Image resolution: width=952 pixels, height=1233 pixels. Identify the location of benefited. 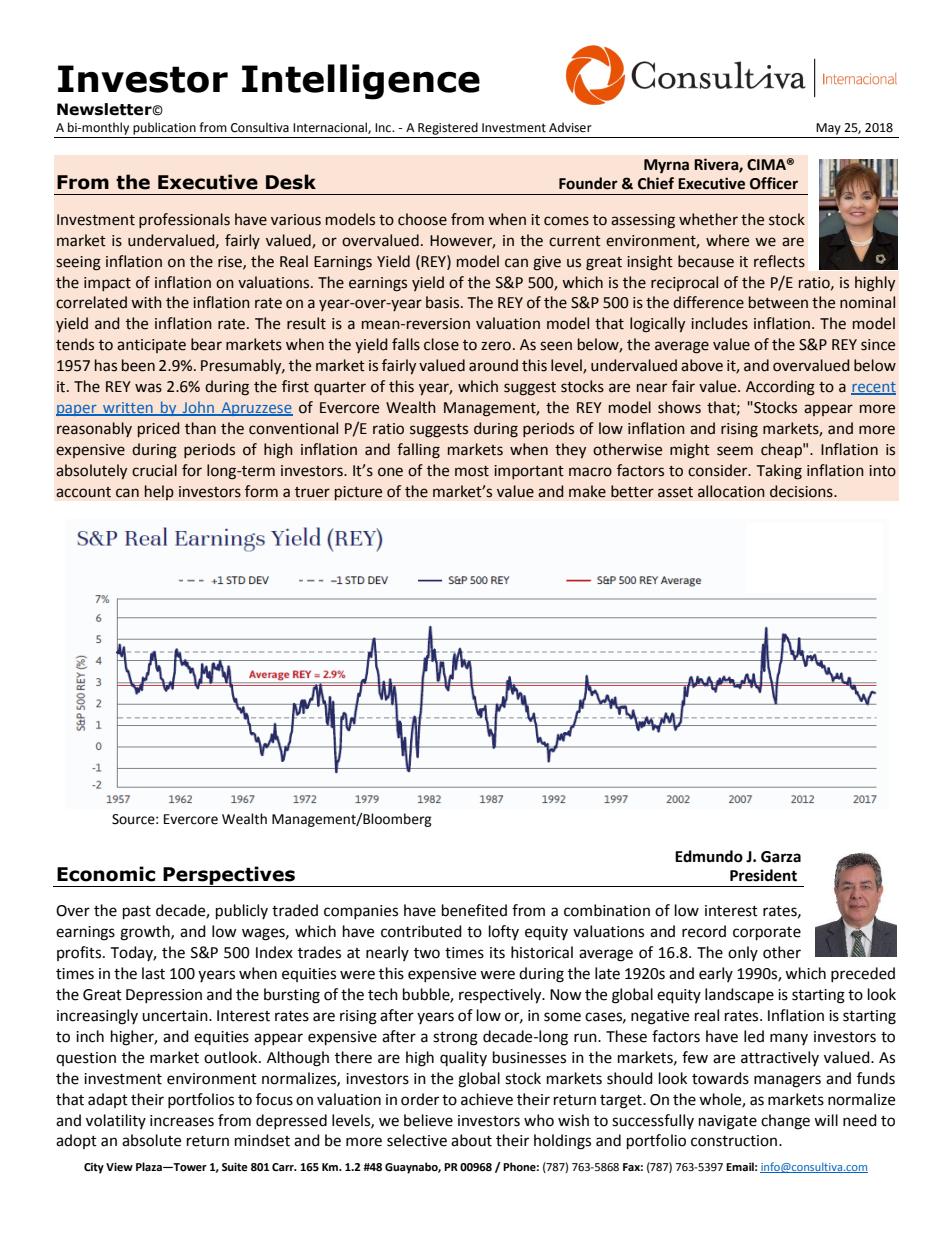
(474, 910).
